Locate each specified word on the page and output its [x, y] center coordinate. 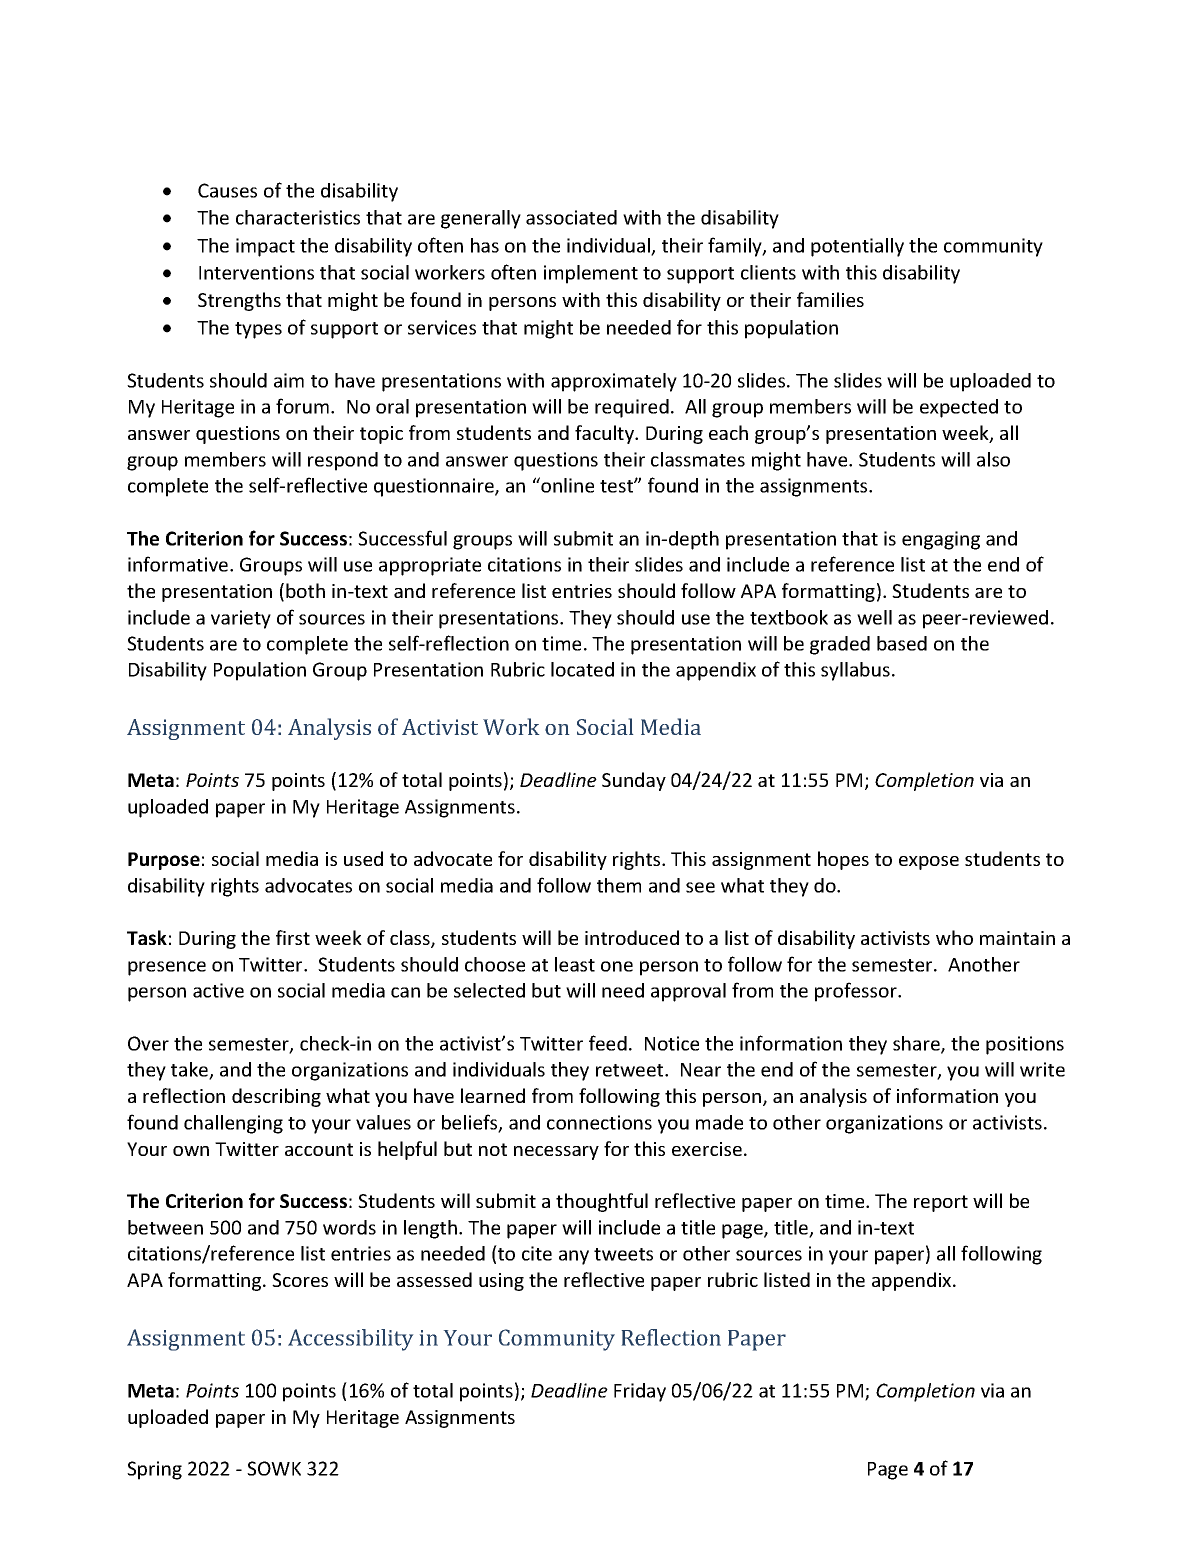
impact [265, 247]
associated [571, 217]
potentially [857, 247]
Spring [154, 1470]
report [941, 1203]
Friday [640, 1392]
